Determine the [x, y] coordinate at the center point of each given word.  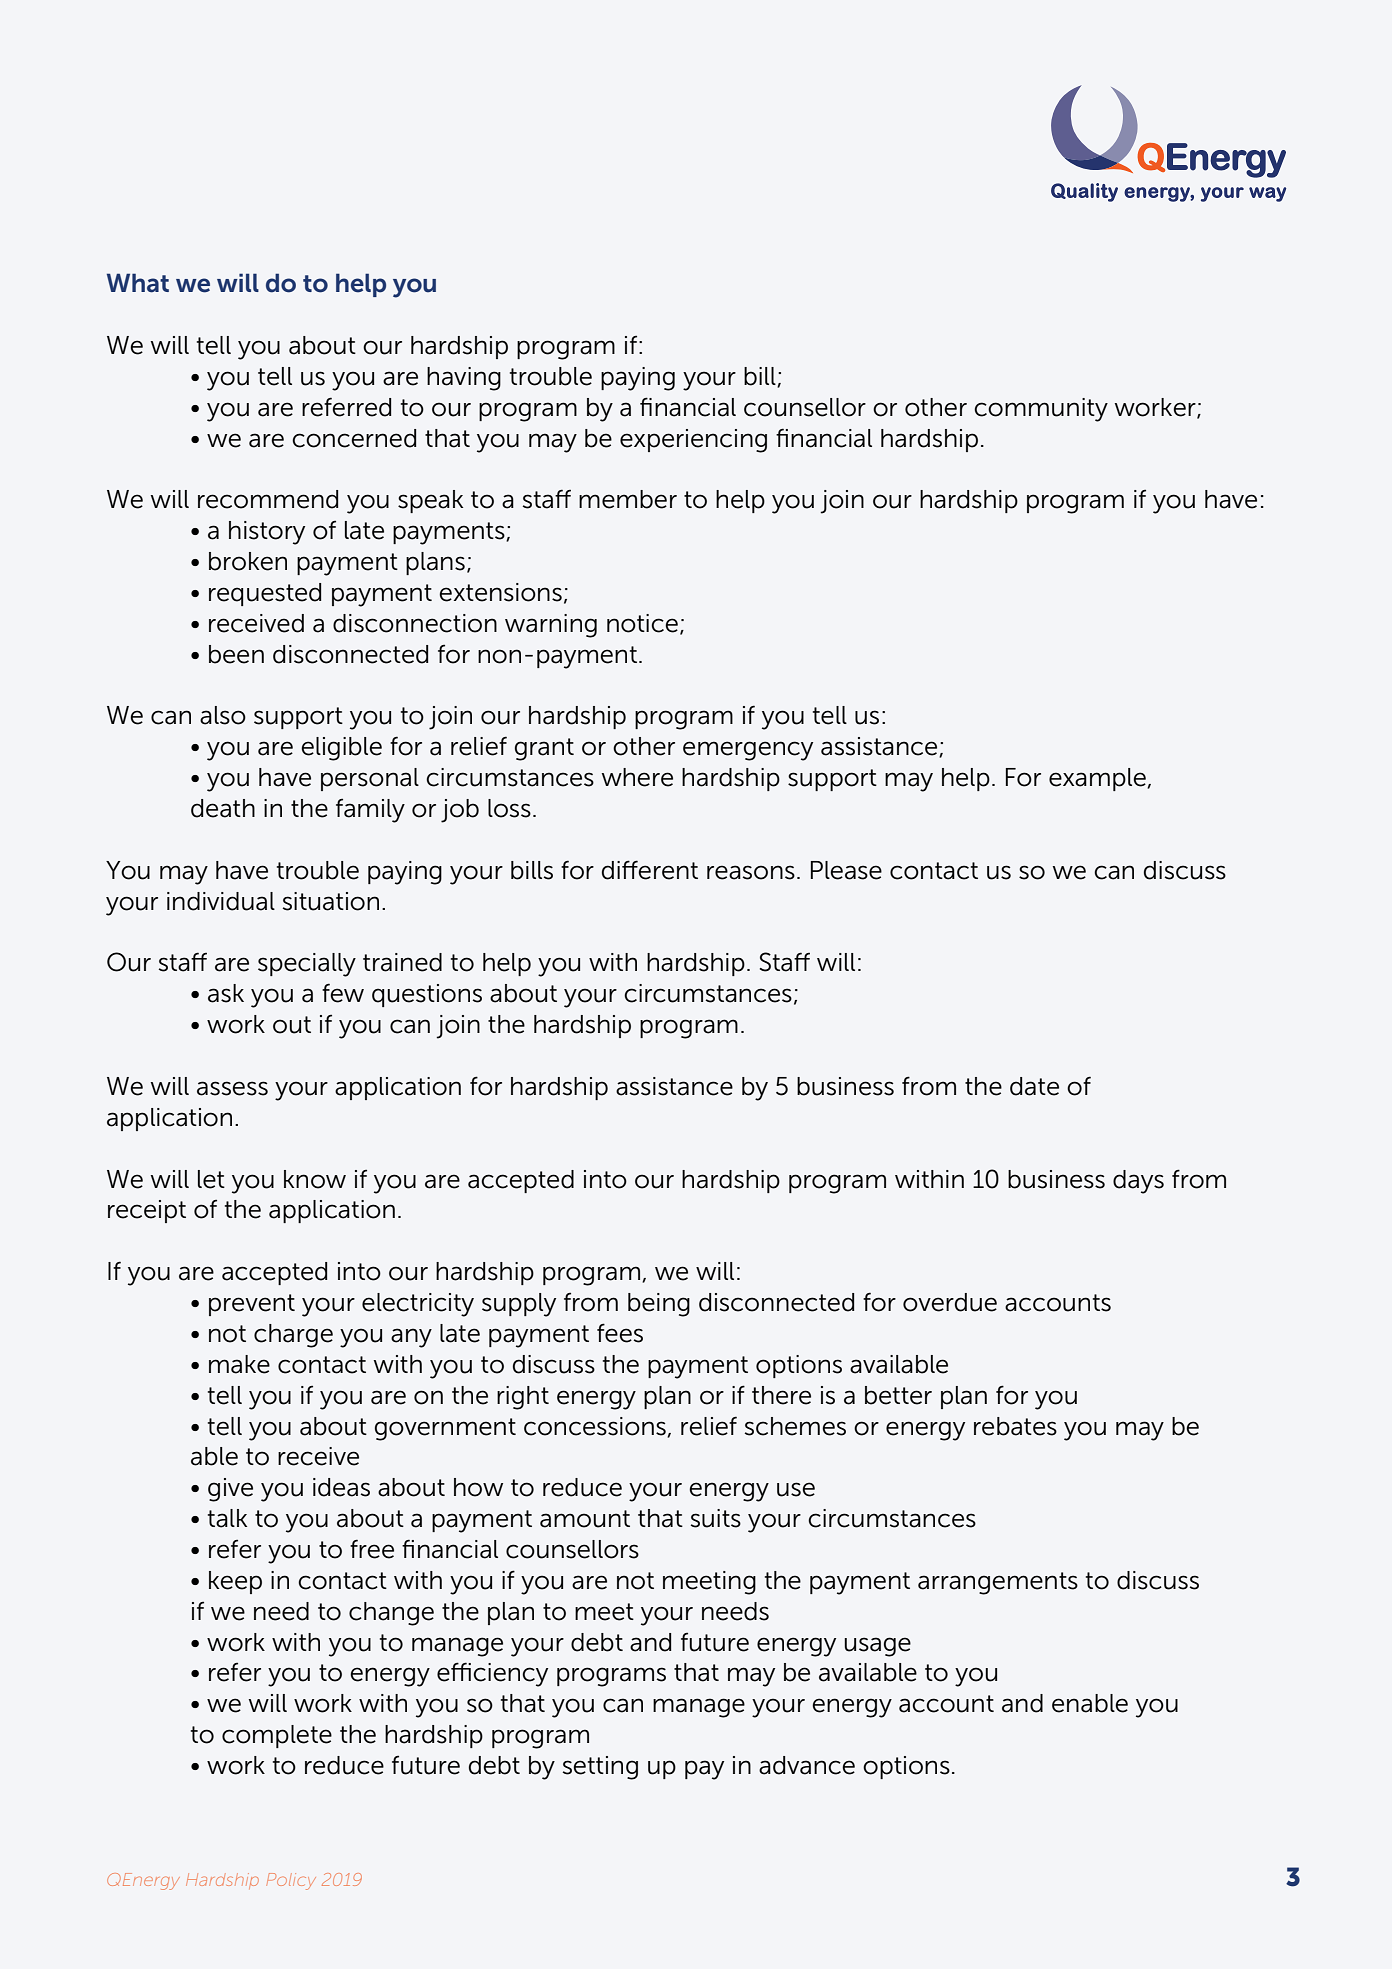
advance [807, 1765]
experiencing [693, 441]
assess [232, 1088]
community [1041, 410]
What [138, 283]
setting [600, 1768]
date [1034, 1086]
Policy [291, 1881]
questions [427, 995]
